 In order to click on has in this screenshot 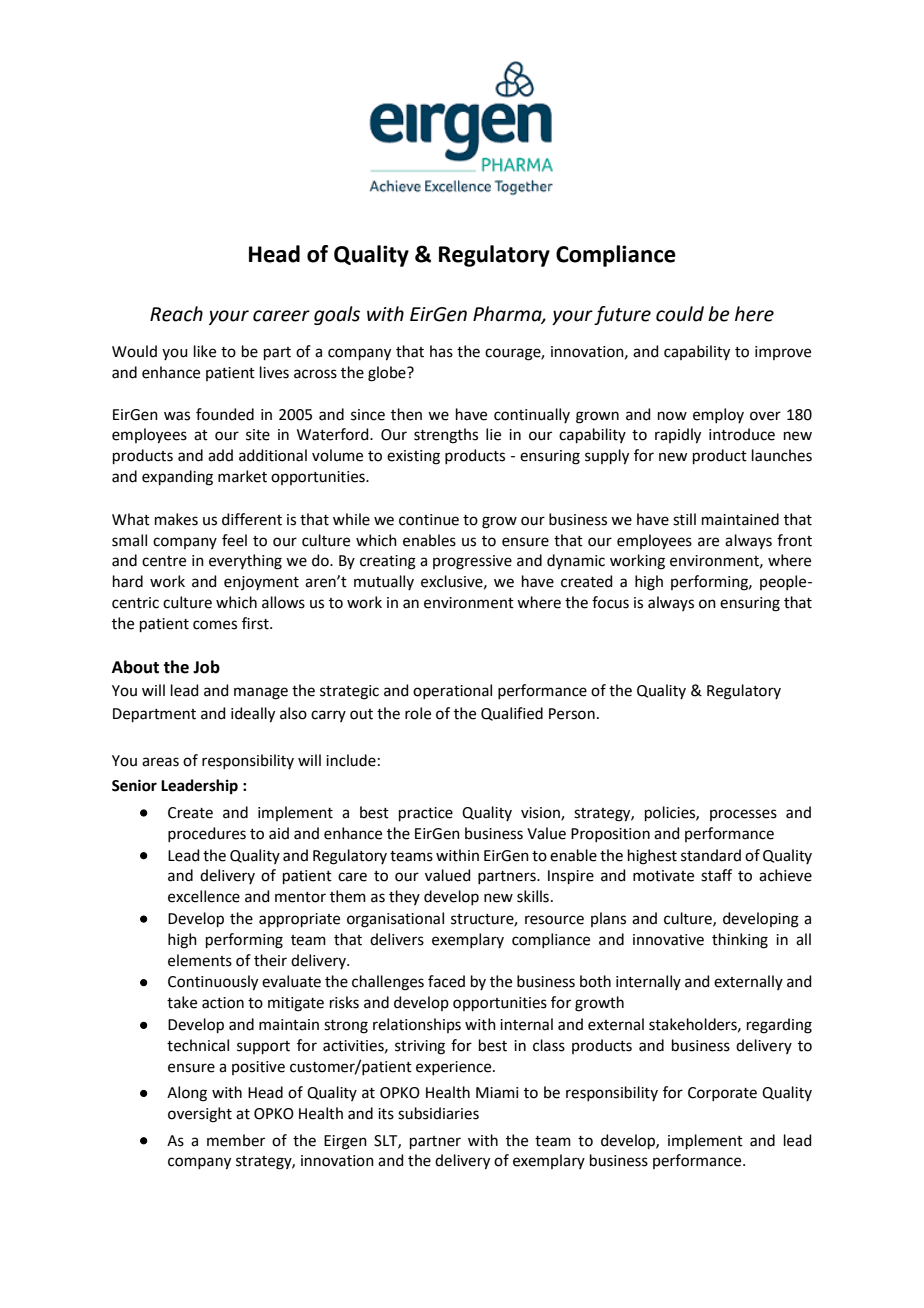, I will do `click(441, 351)`.
